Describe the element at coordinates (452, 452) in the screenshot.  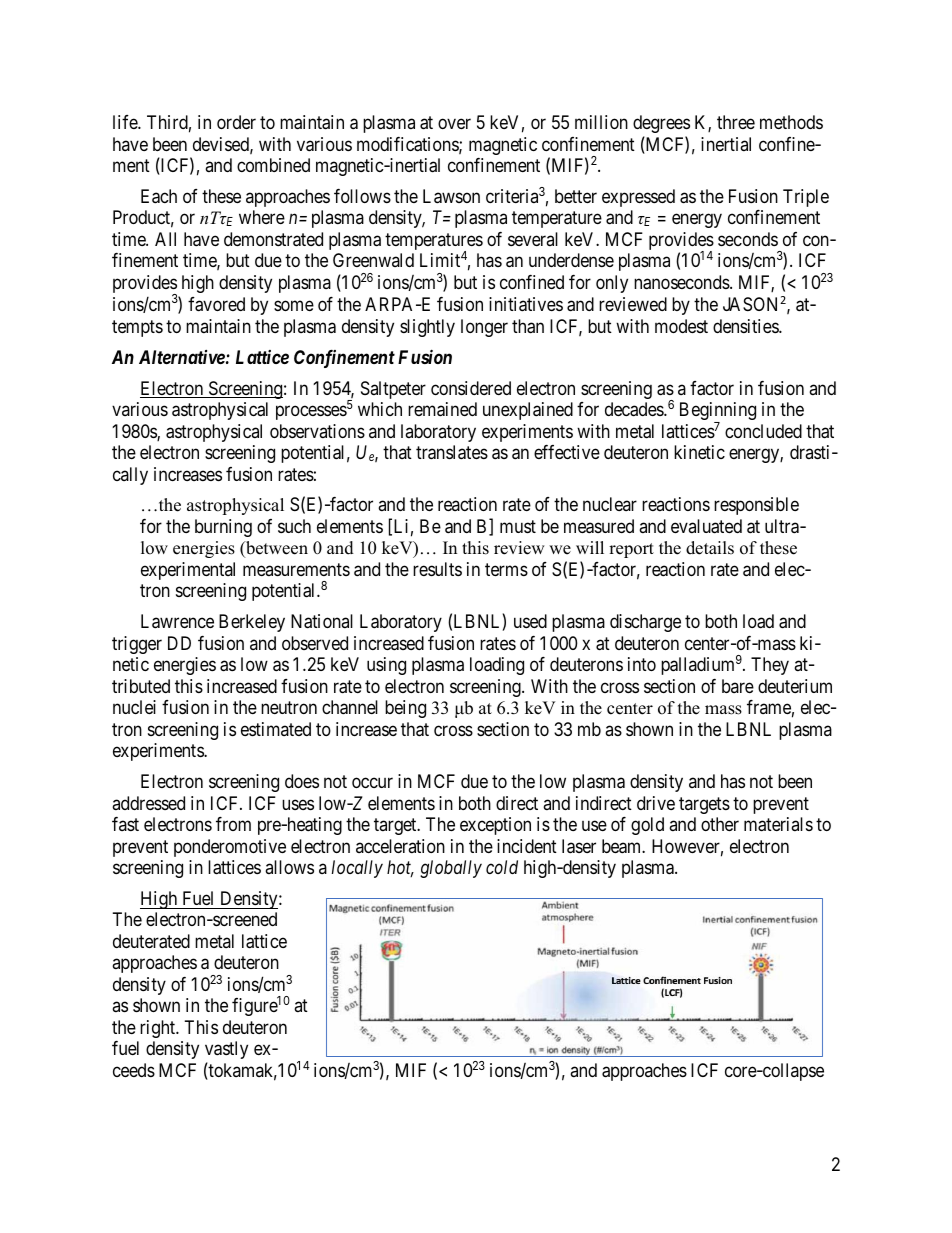
I see `translates` at that location.
